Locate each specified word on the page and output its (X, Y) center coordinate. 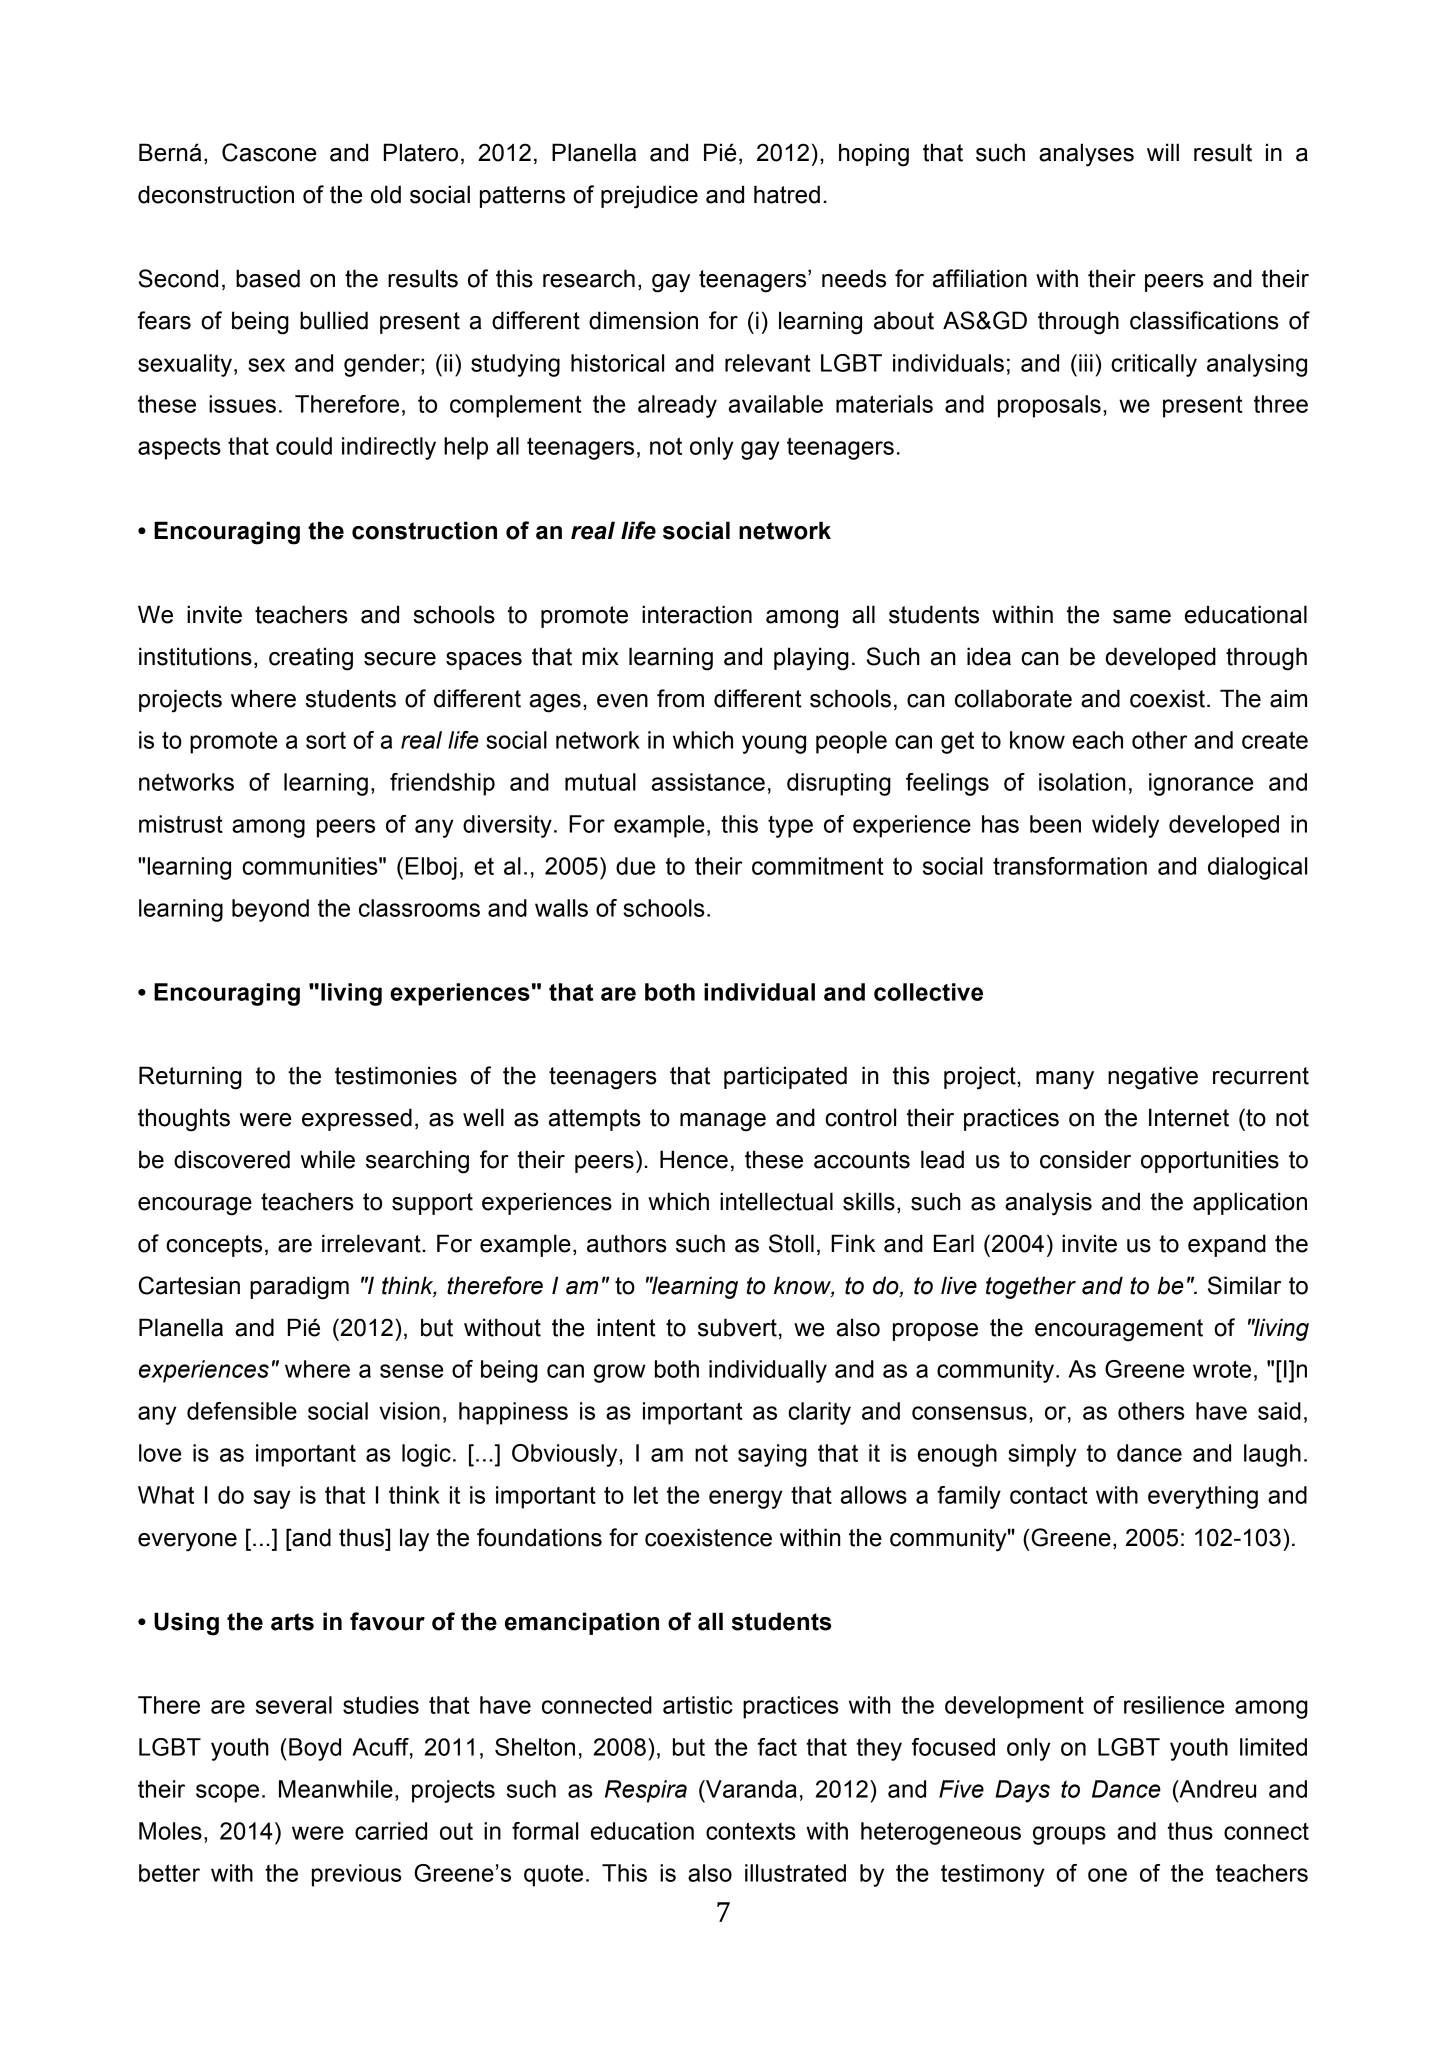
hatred (787, 194)
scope (227, 1793)
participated (785, 1077)
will (1163, 152)
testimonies (396, 1075)
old (386, 194)
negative (1153, 1078)
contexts (751, 1831)
